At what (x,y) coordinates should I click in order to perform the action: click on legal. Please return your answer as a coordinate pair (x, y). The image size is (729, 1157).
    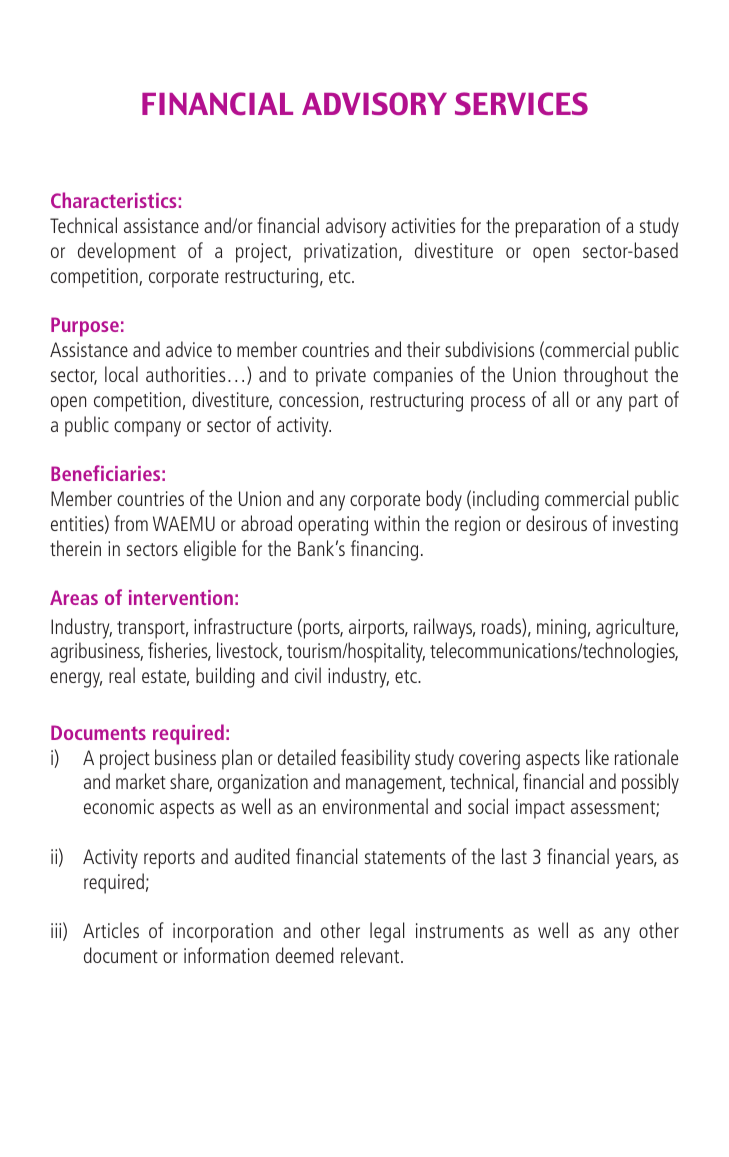
    Looking at the image, I should click on (387, 932).
